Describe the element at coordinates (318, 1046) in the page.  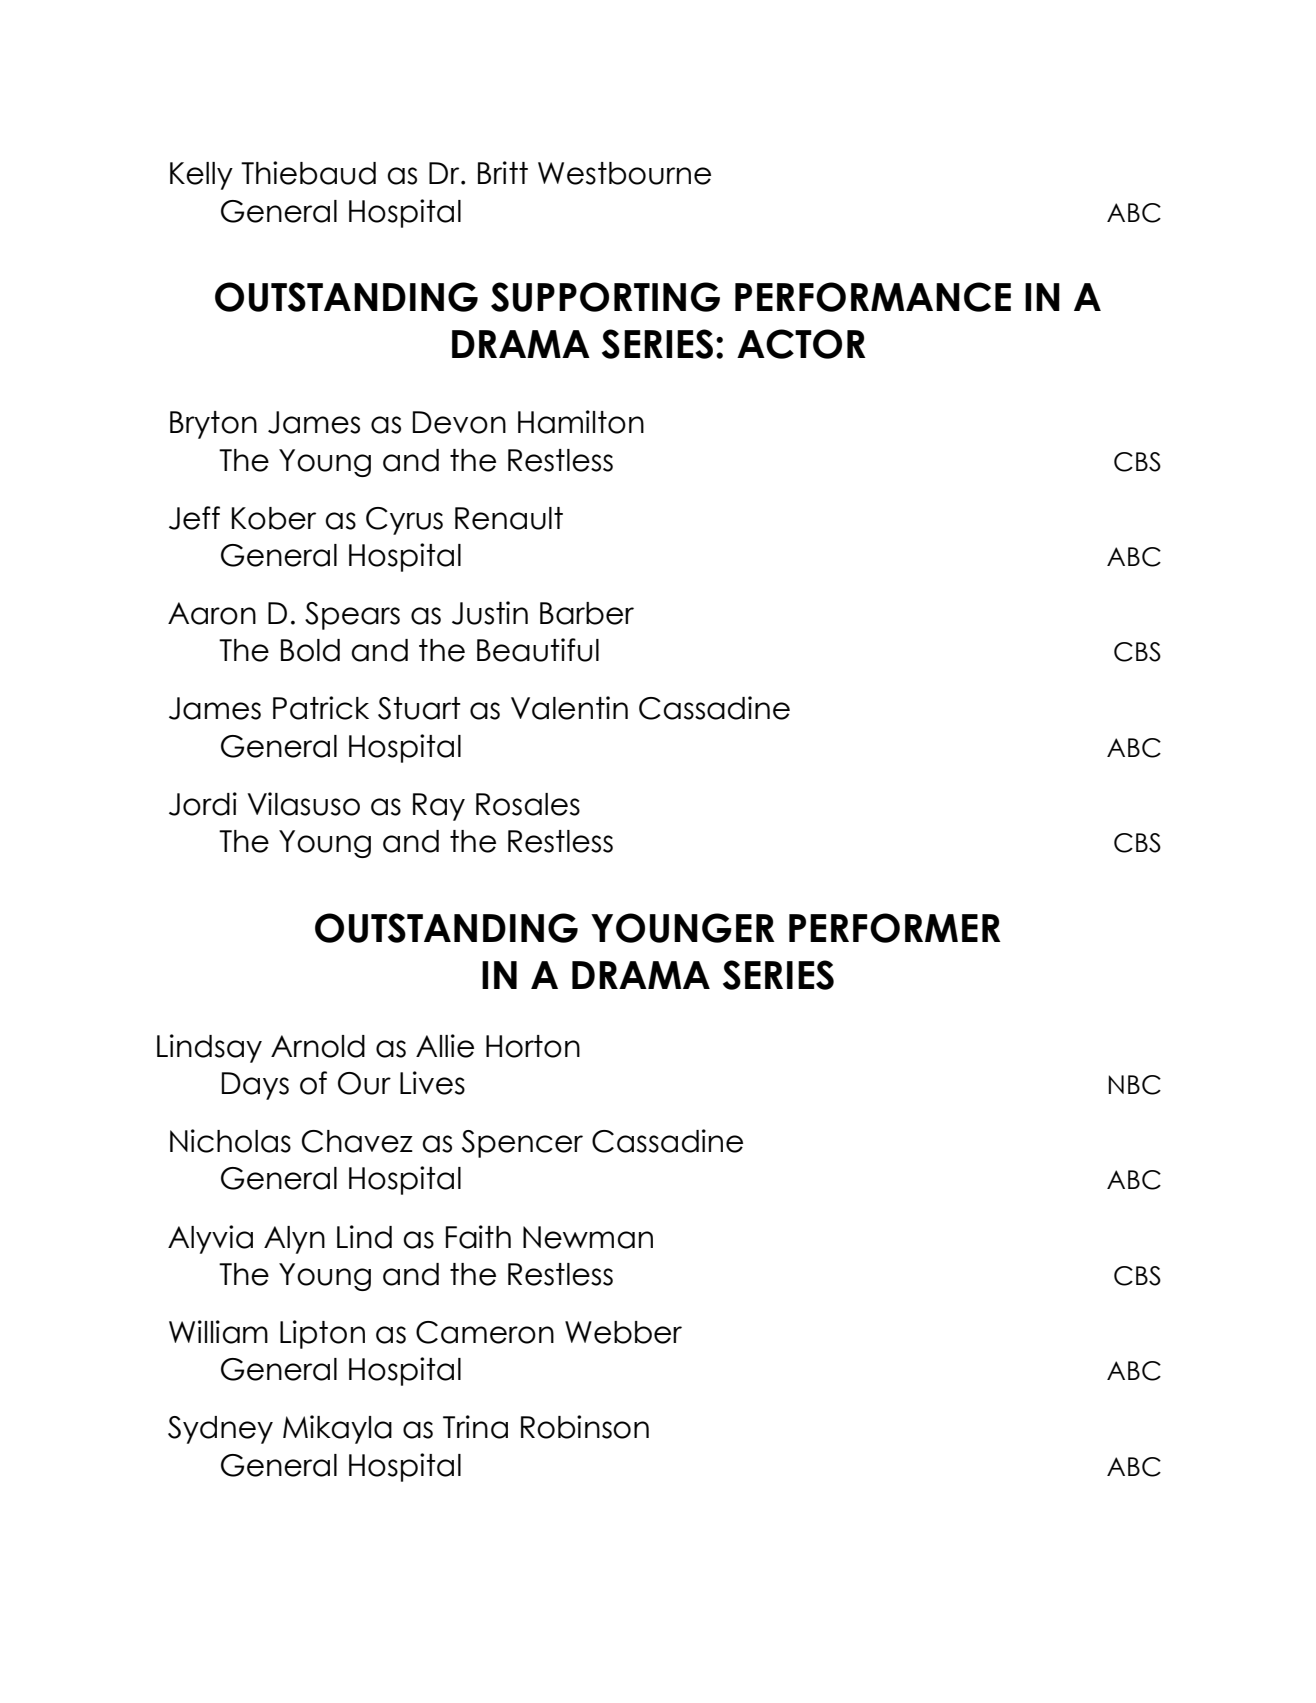
I see `Arnold` at that location.
